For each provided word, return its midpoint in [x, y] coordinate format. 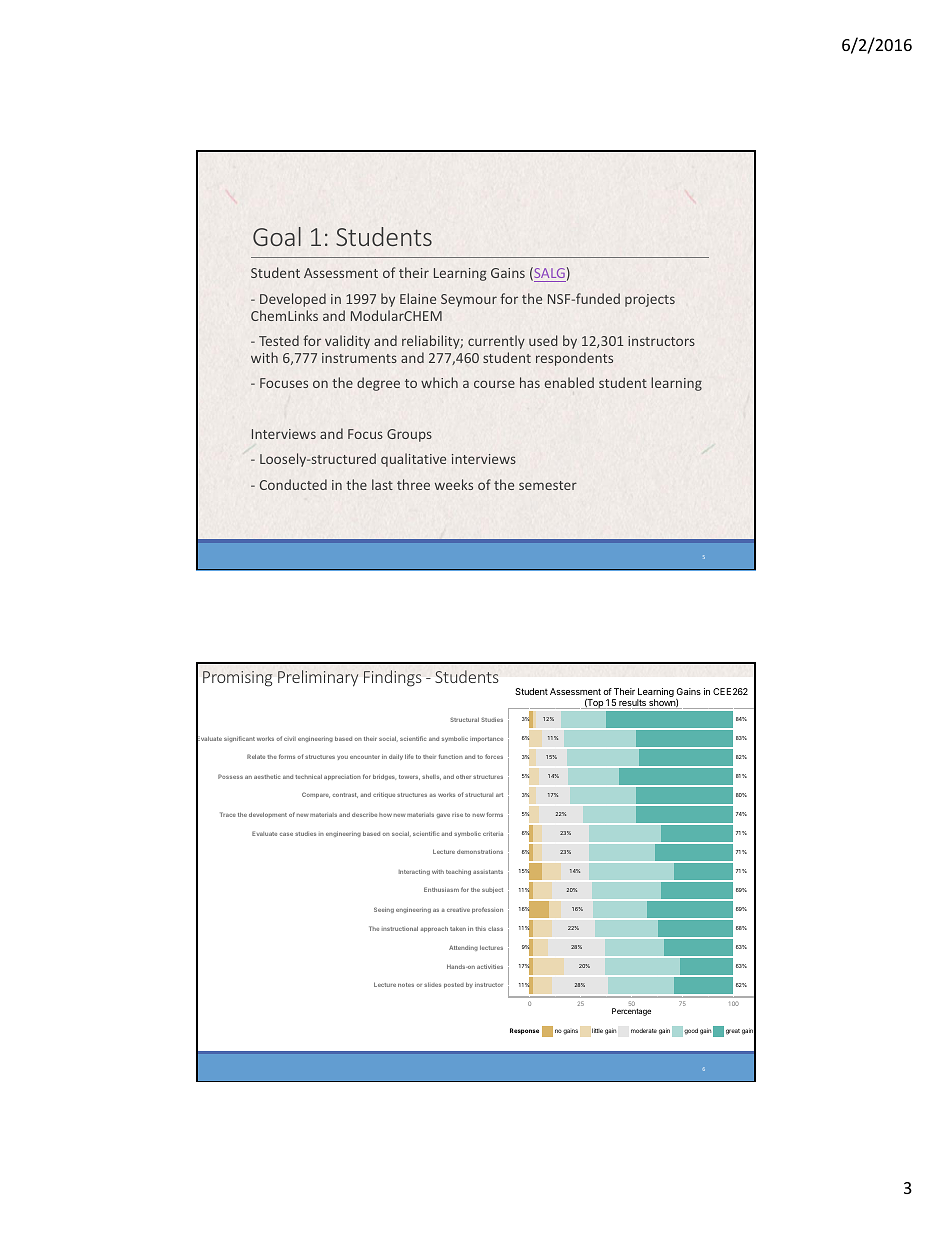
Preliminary [318, 678]
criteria [493, 833]
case [286, 834]
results [632, 704]
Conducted [293, 484]
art [499, 795]
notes [406, 985]
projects [650, 300]
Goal [277, 236]
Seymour [469, 300]
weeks [454, 484]
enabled [569, 382]
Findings [393, 678]
